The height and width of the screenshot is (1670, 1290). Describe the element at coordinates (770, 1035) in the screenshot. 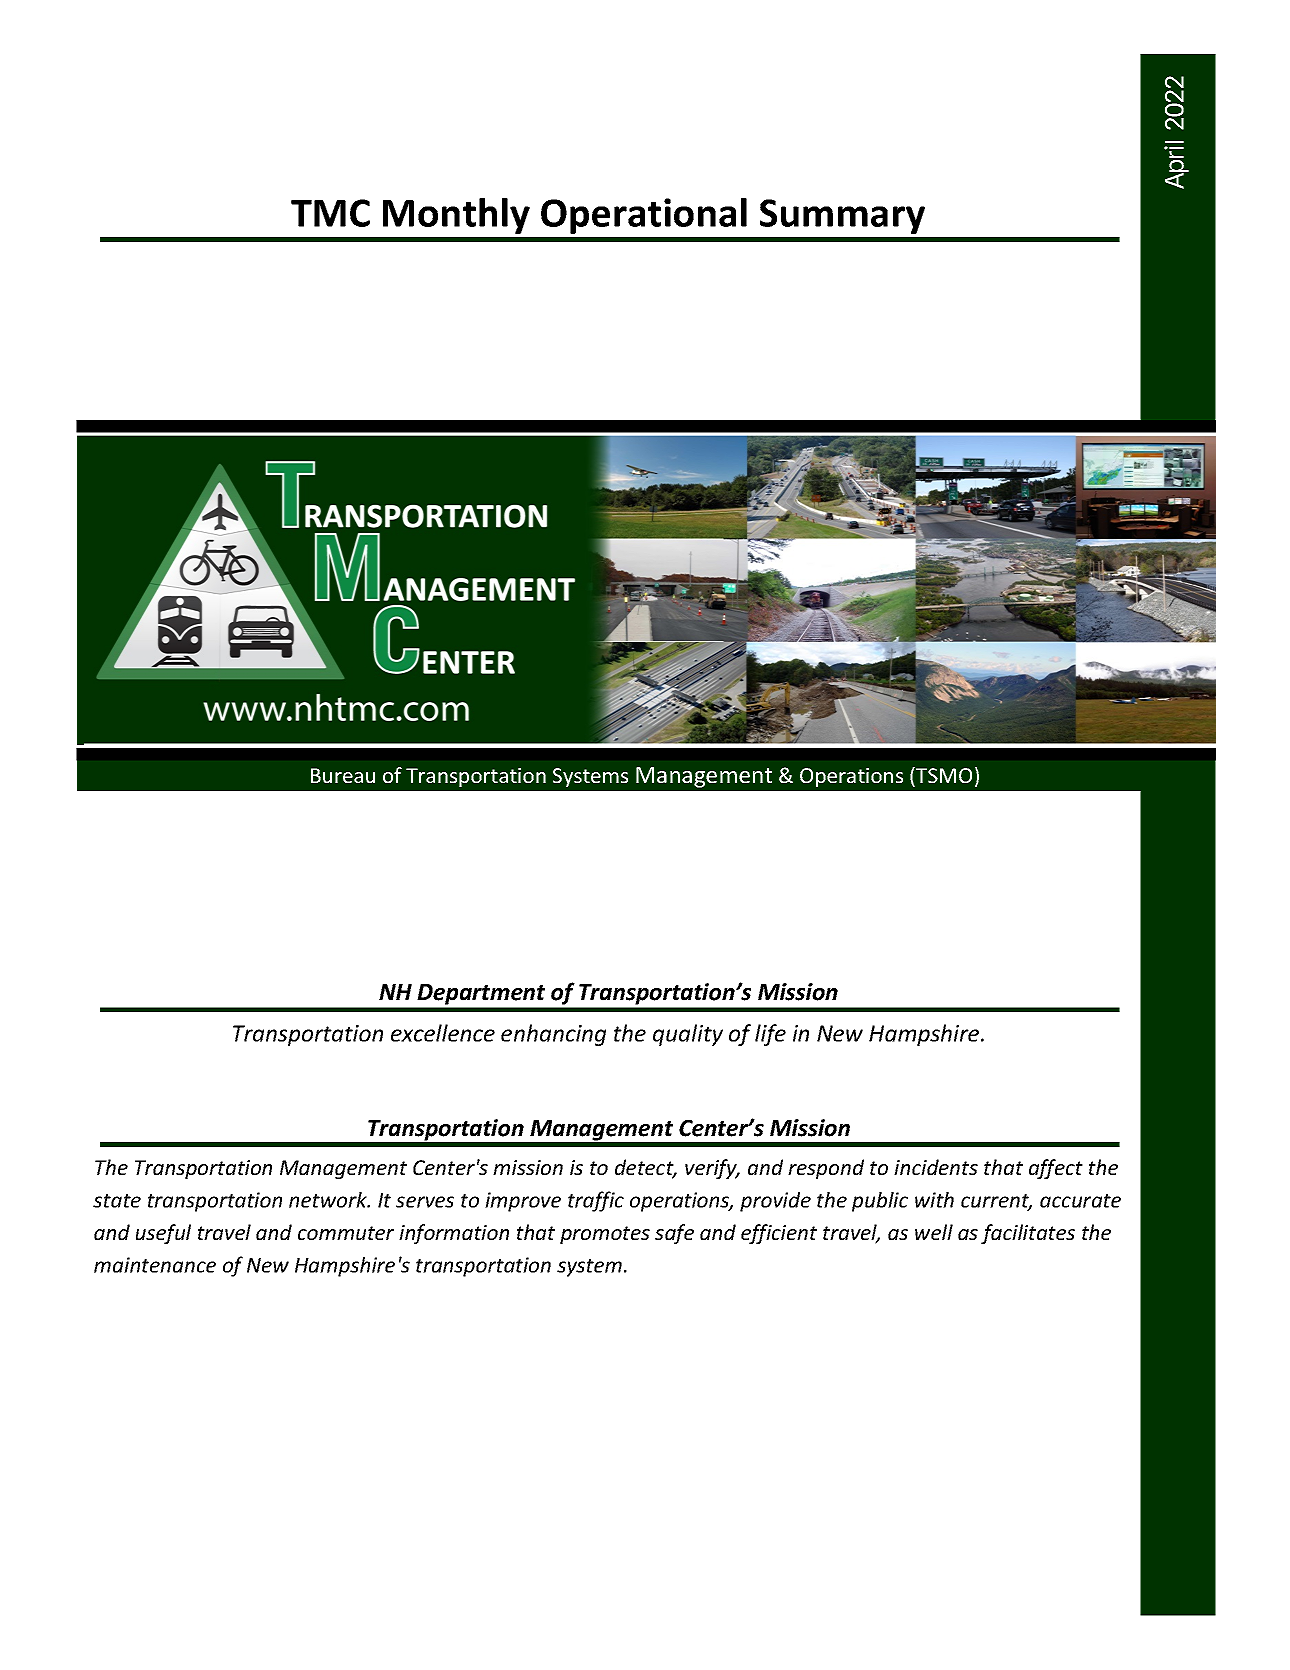

I see `life` at that location.
